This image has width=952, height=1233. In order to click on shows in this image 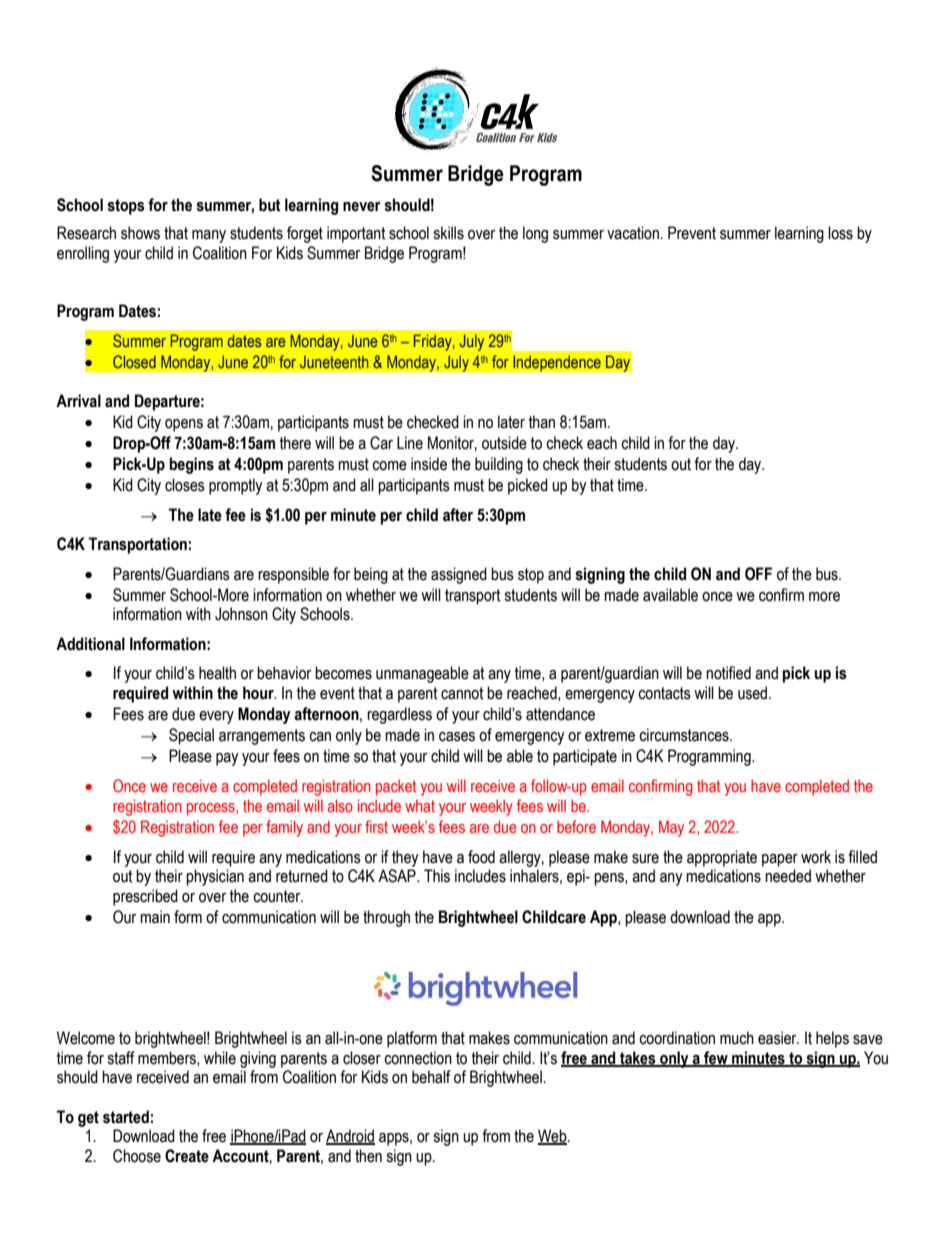, I will do `click(140, 233)`.
